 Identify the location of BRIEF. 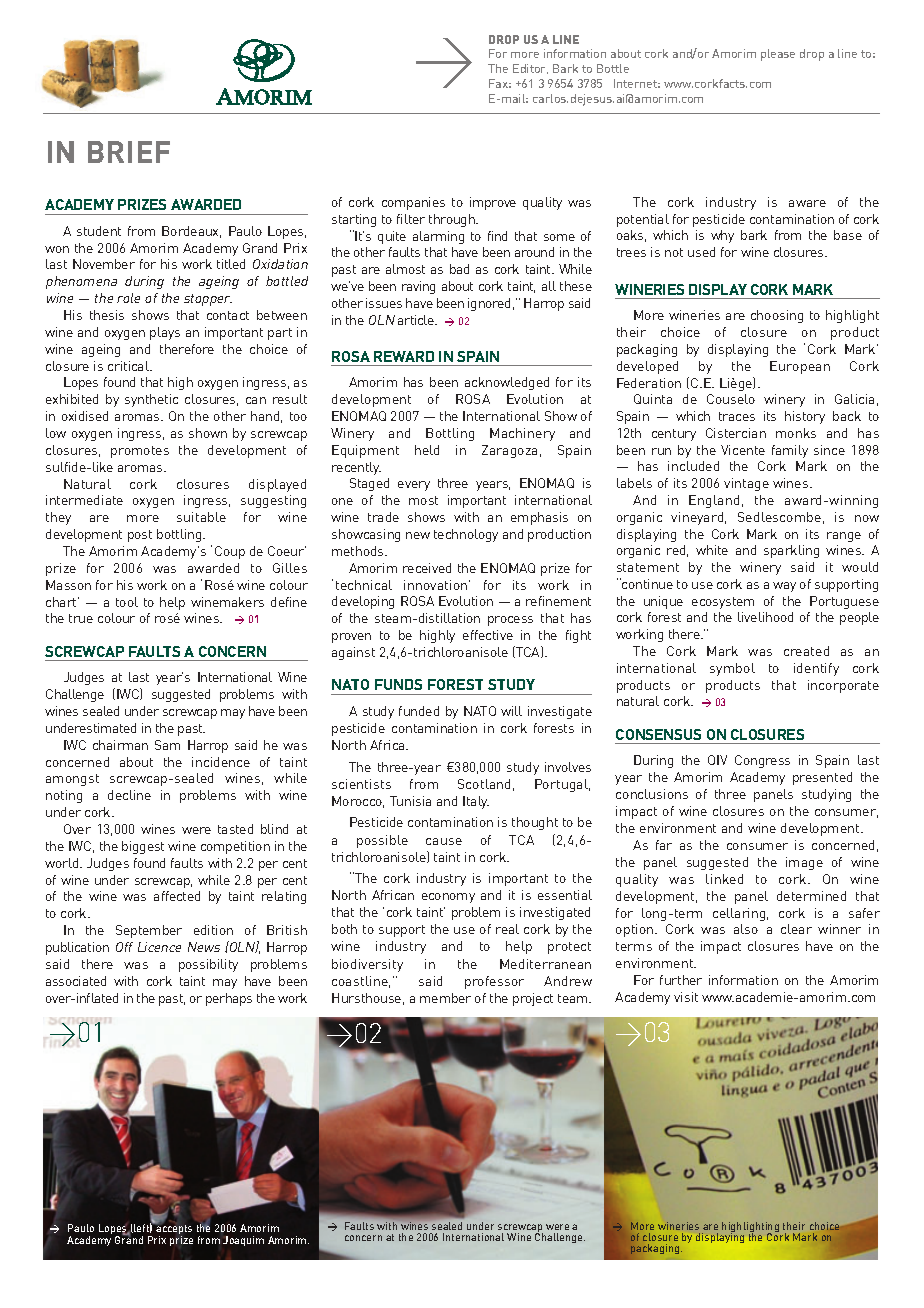
(129, 152).
